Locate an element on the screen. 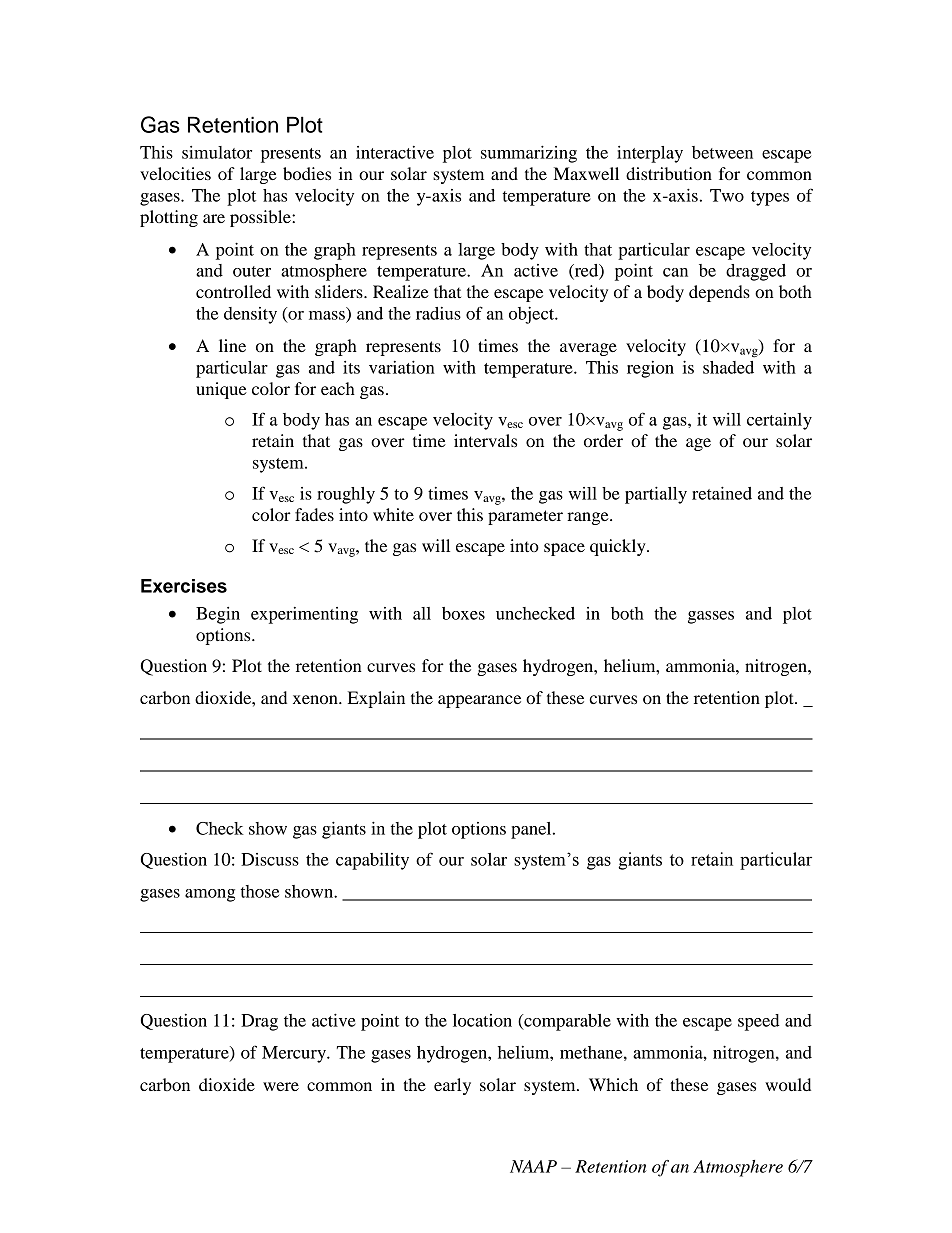  Begin is located at coordinates (218, 615).
